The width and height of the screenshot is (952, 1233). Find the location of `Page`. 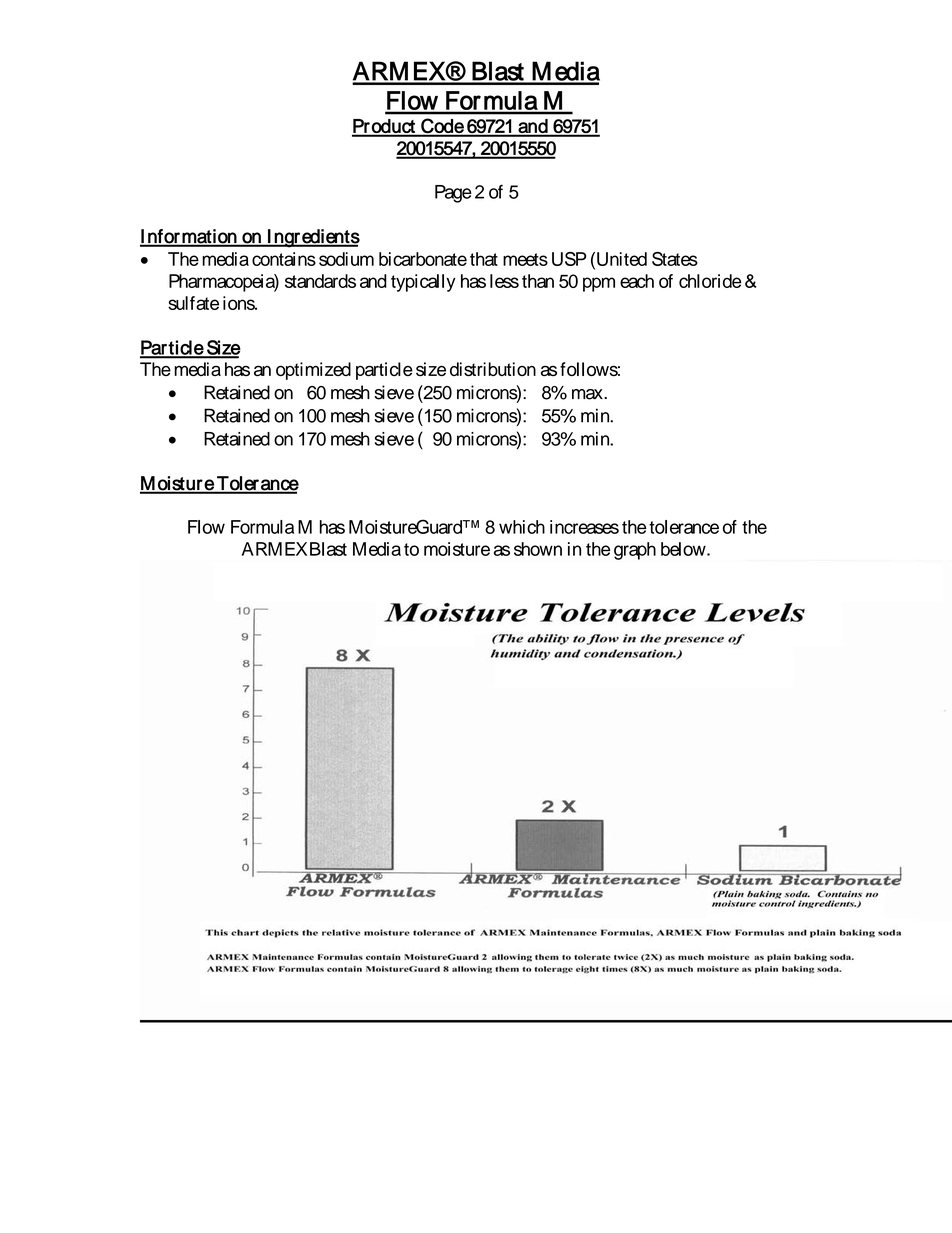

Page is located at coordinates (453, 194).
